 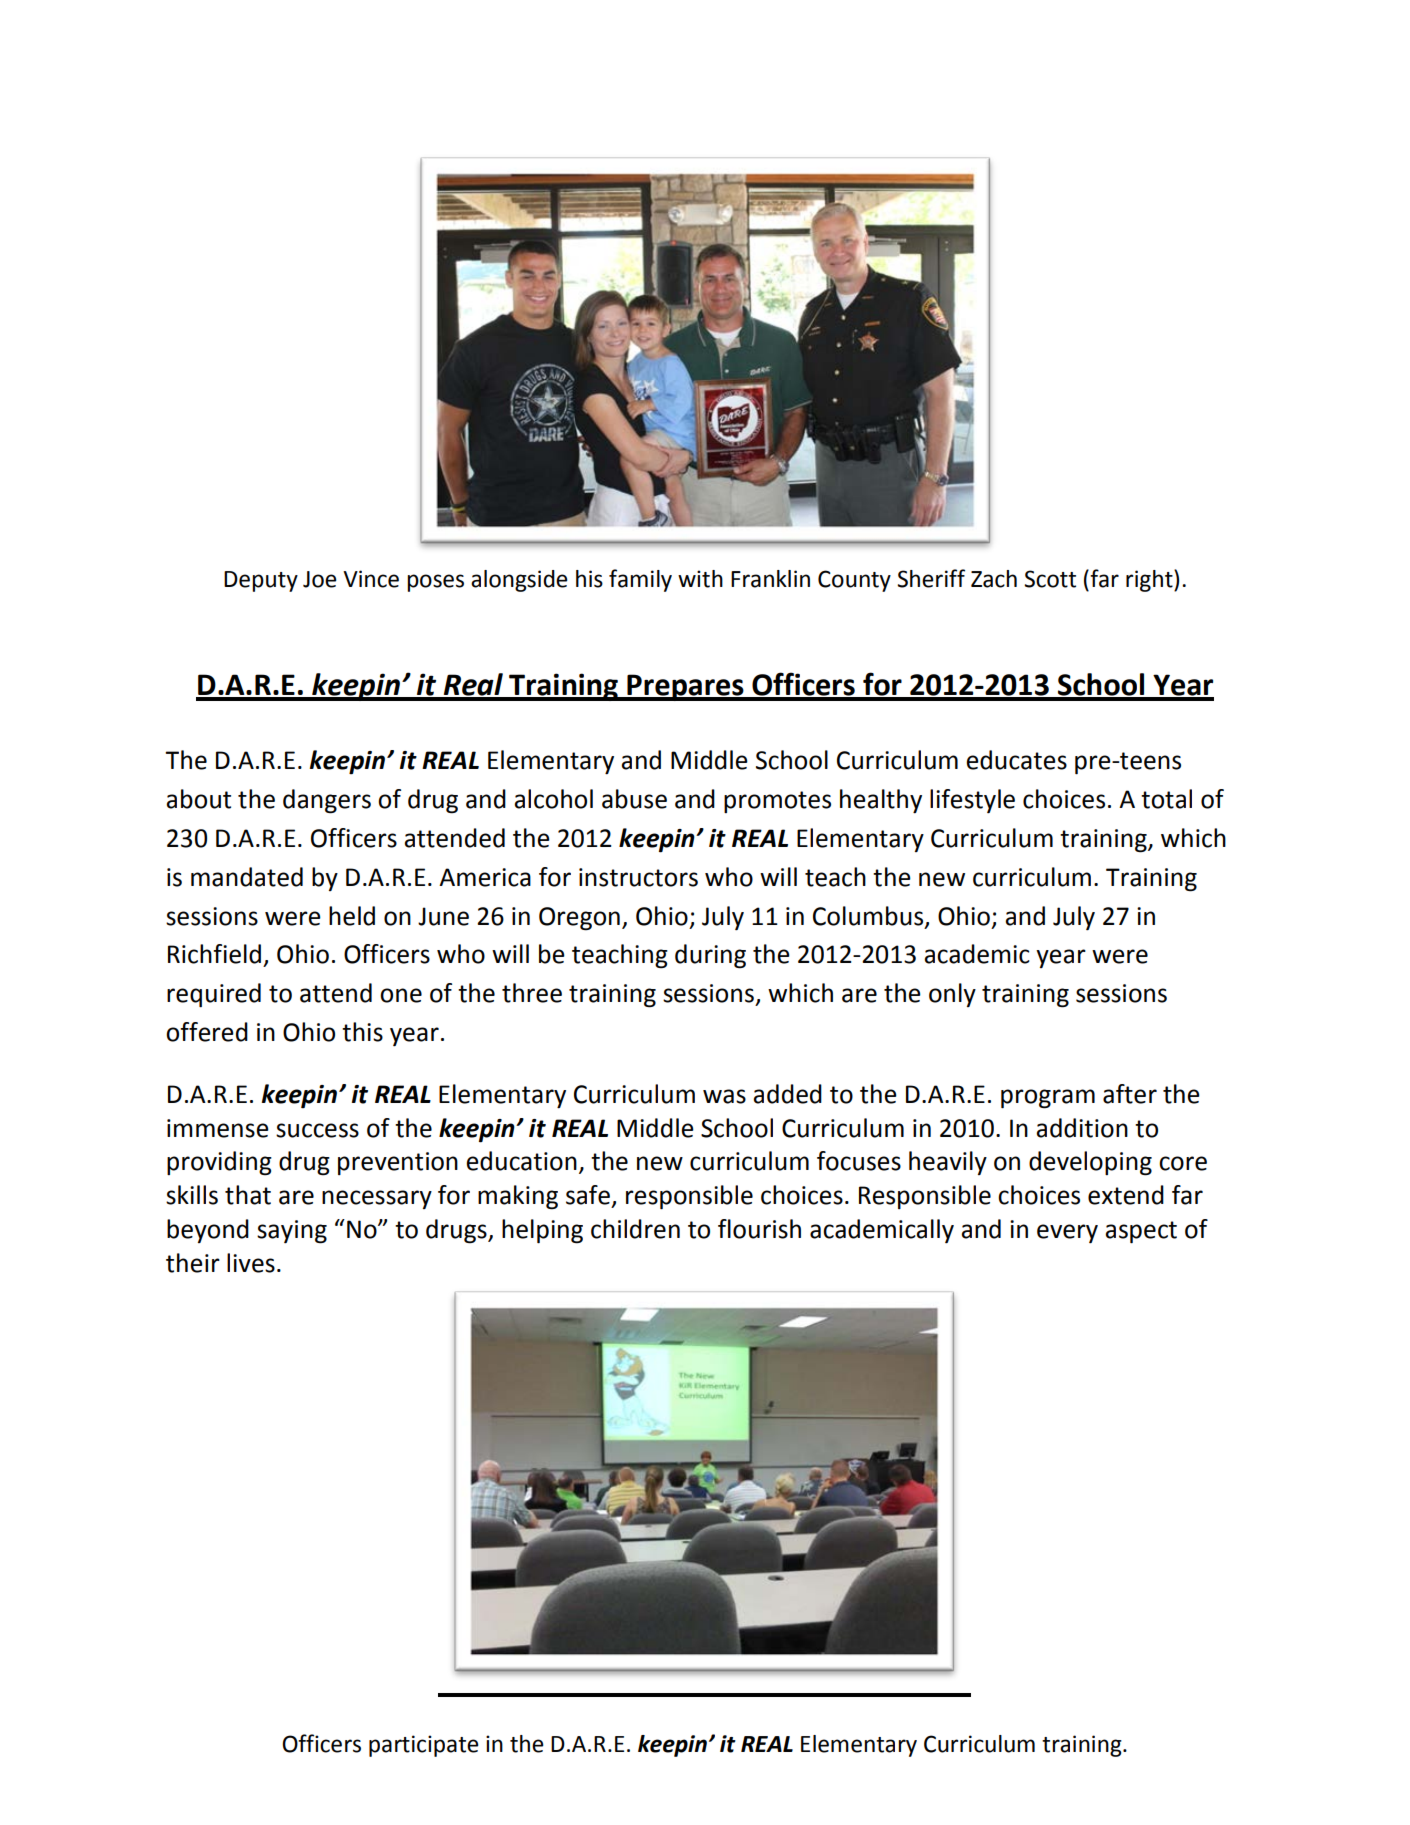 What do you see at coordinates (327, 801) in the image?
I see `dangers` at bounding box center [327, 801].
